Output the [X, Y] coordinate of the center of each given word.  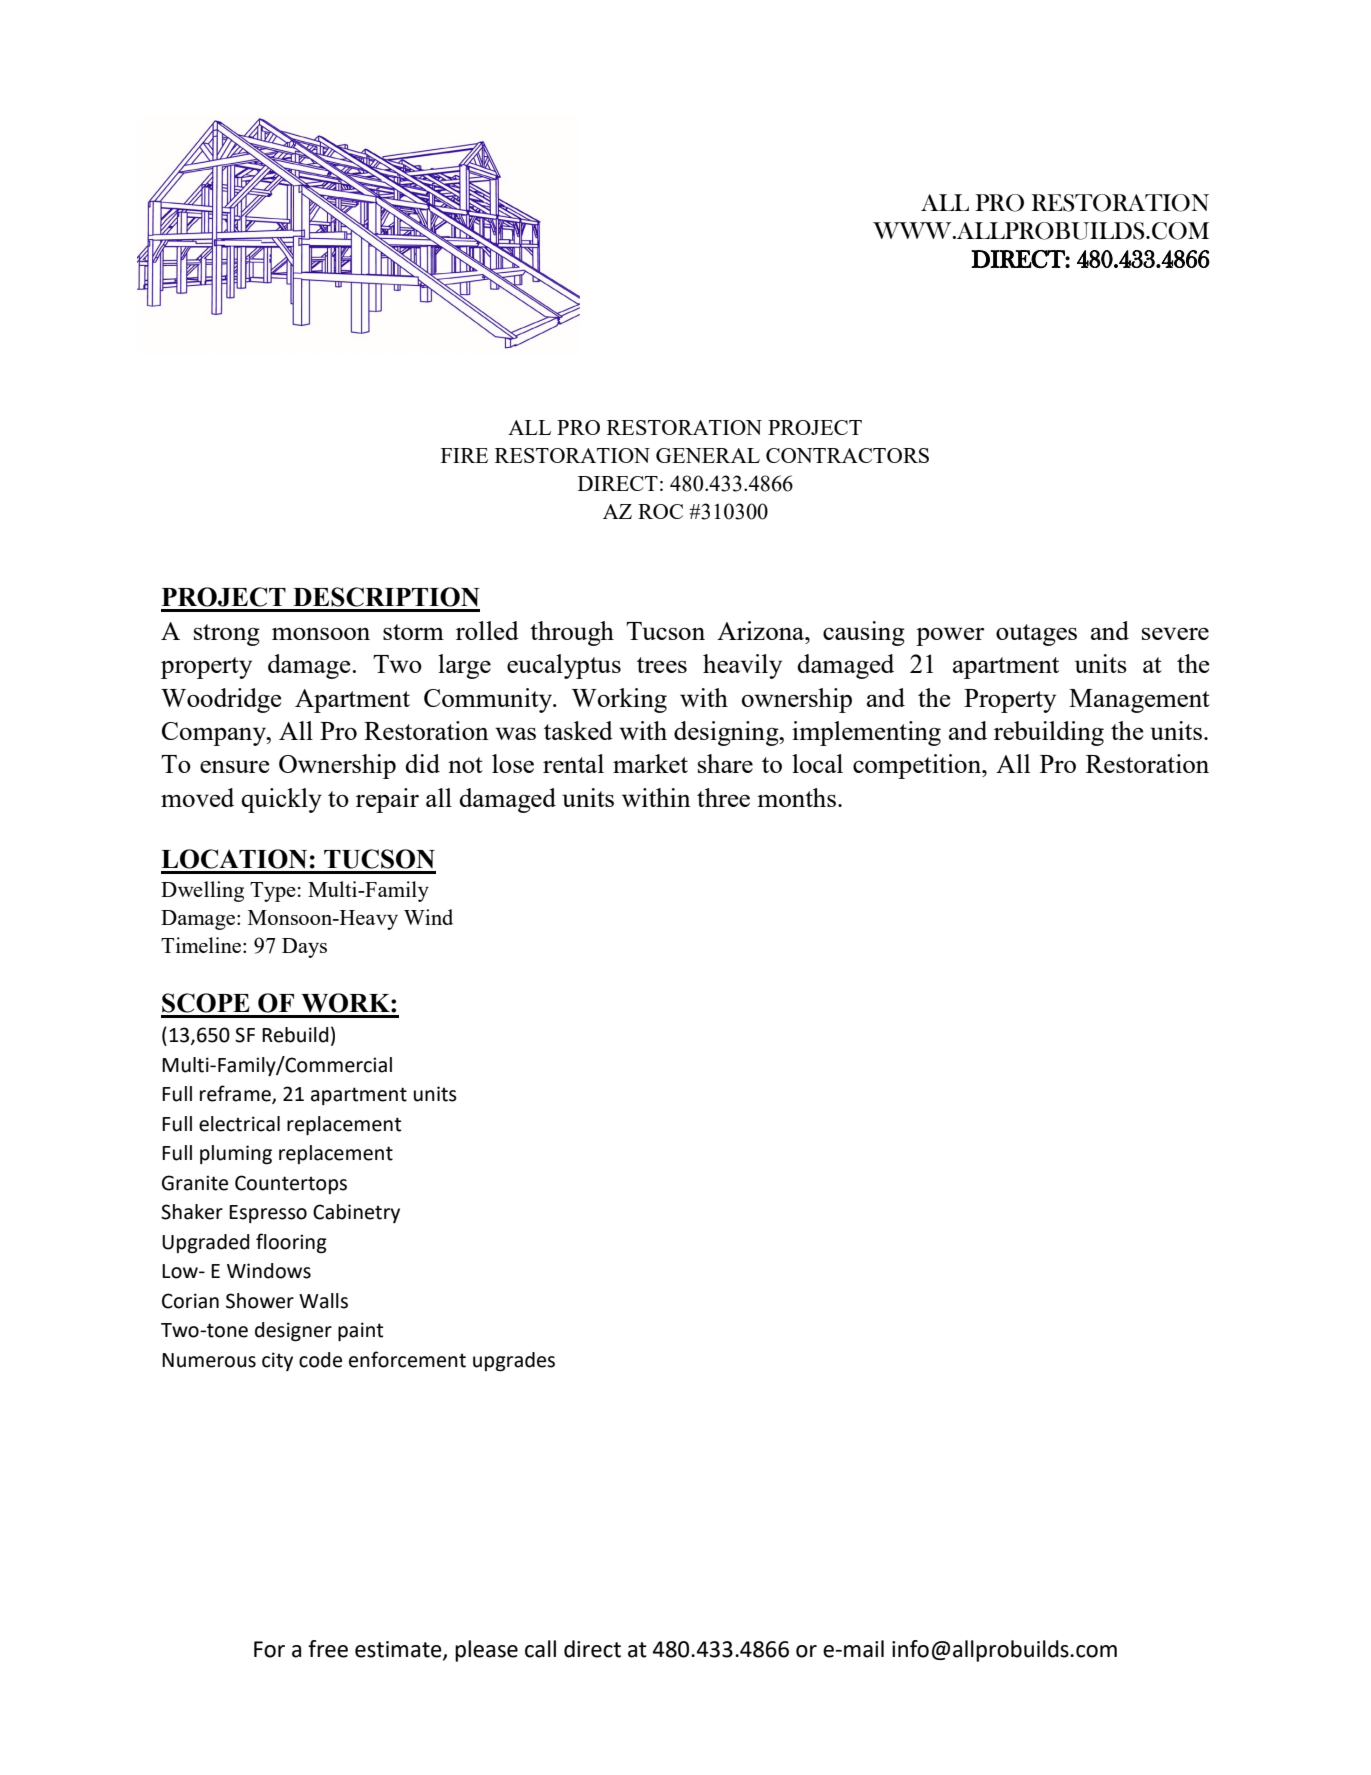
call [540, 1649]
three [723, 797]
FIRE [464, 455]
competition [918, 766]
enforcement [407, 1359]
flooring [291, 1243]
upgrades [514, 1362]
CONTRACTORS [847, 455]
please [486, 1651]
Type [273, 892]
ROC [660, 511]
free [328, 1649]
